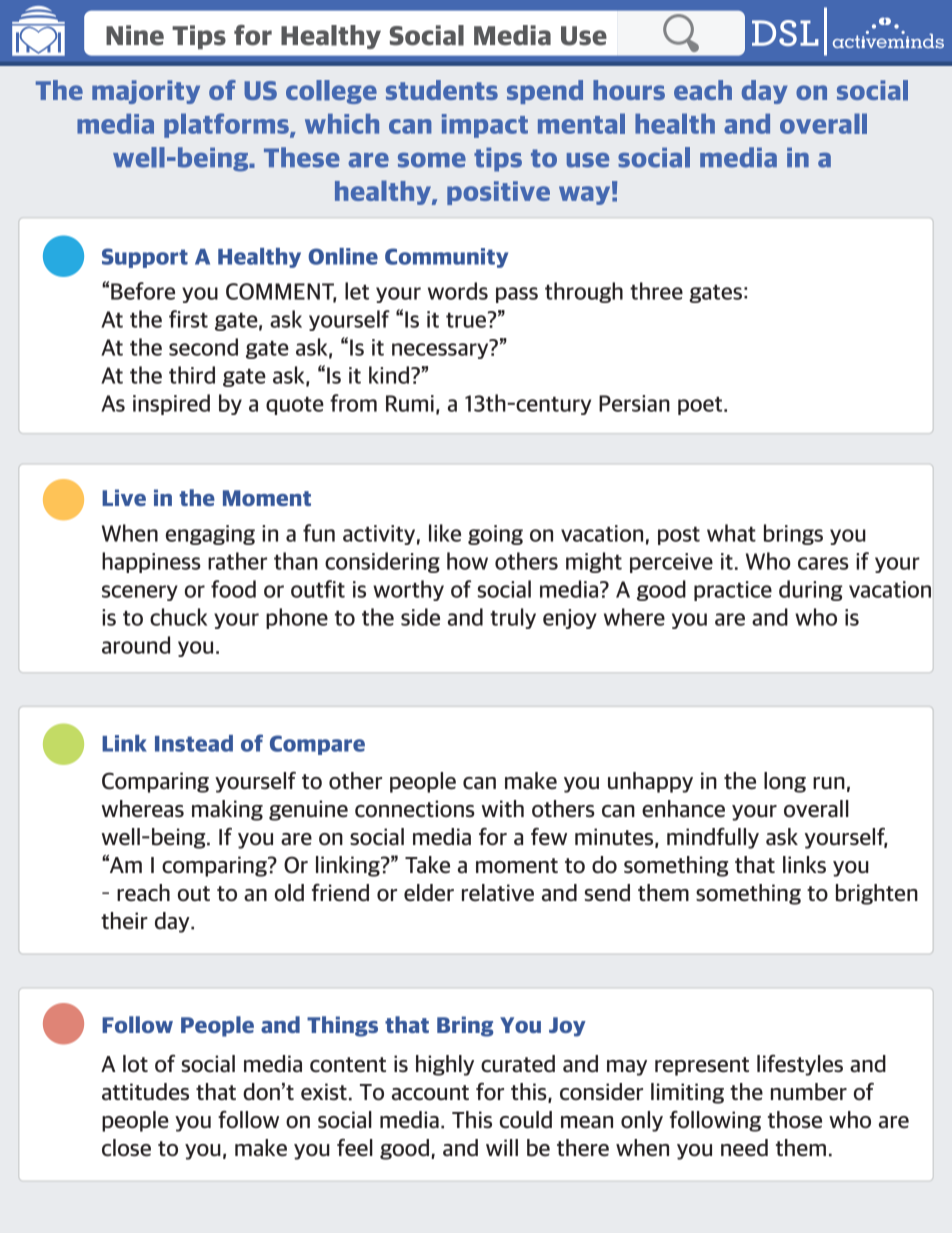 The image size is (952, 1233). What do you see at coordinates (410, 403) in the screenshot?
I see `Rumi` at bounding box center [410, 403].
